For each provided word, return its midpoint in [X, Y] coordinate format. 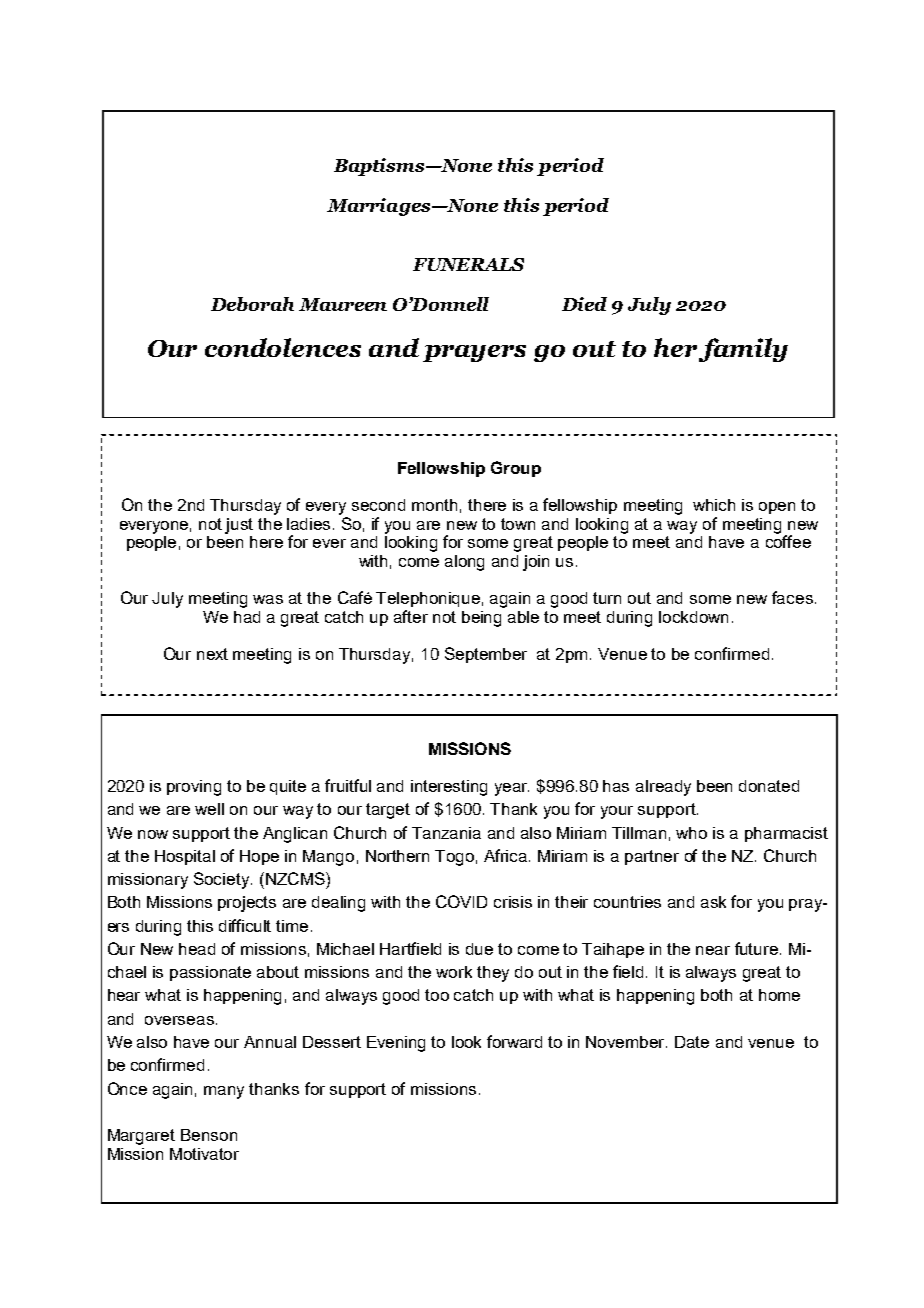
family [743, 350]
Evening [396, 1044]
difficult [245, 925]
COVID [461, 901]
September [486, 655]
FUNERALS [468, 264]
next [212, 654]
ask [713, 902]
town [518, 524]
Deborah [252, 304]
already [663, 788]
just [239, 526]
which [714, 505]
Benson [209, 1135]
